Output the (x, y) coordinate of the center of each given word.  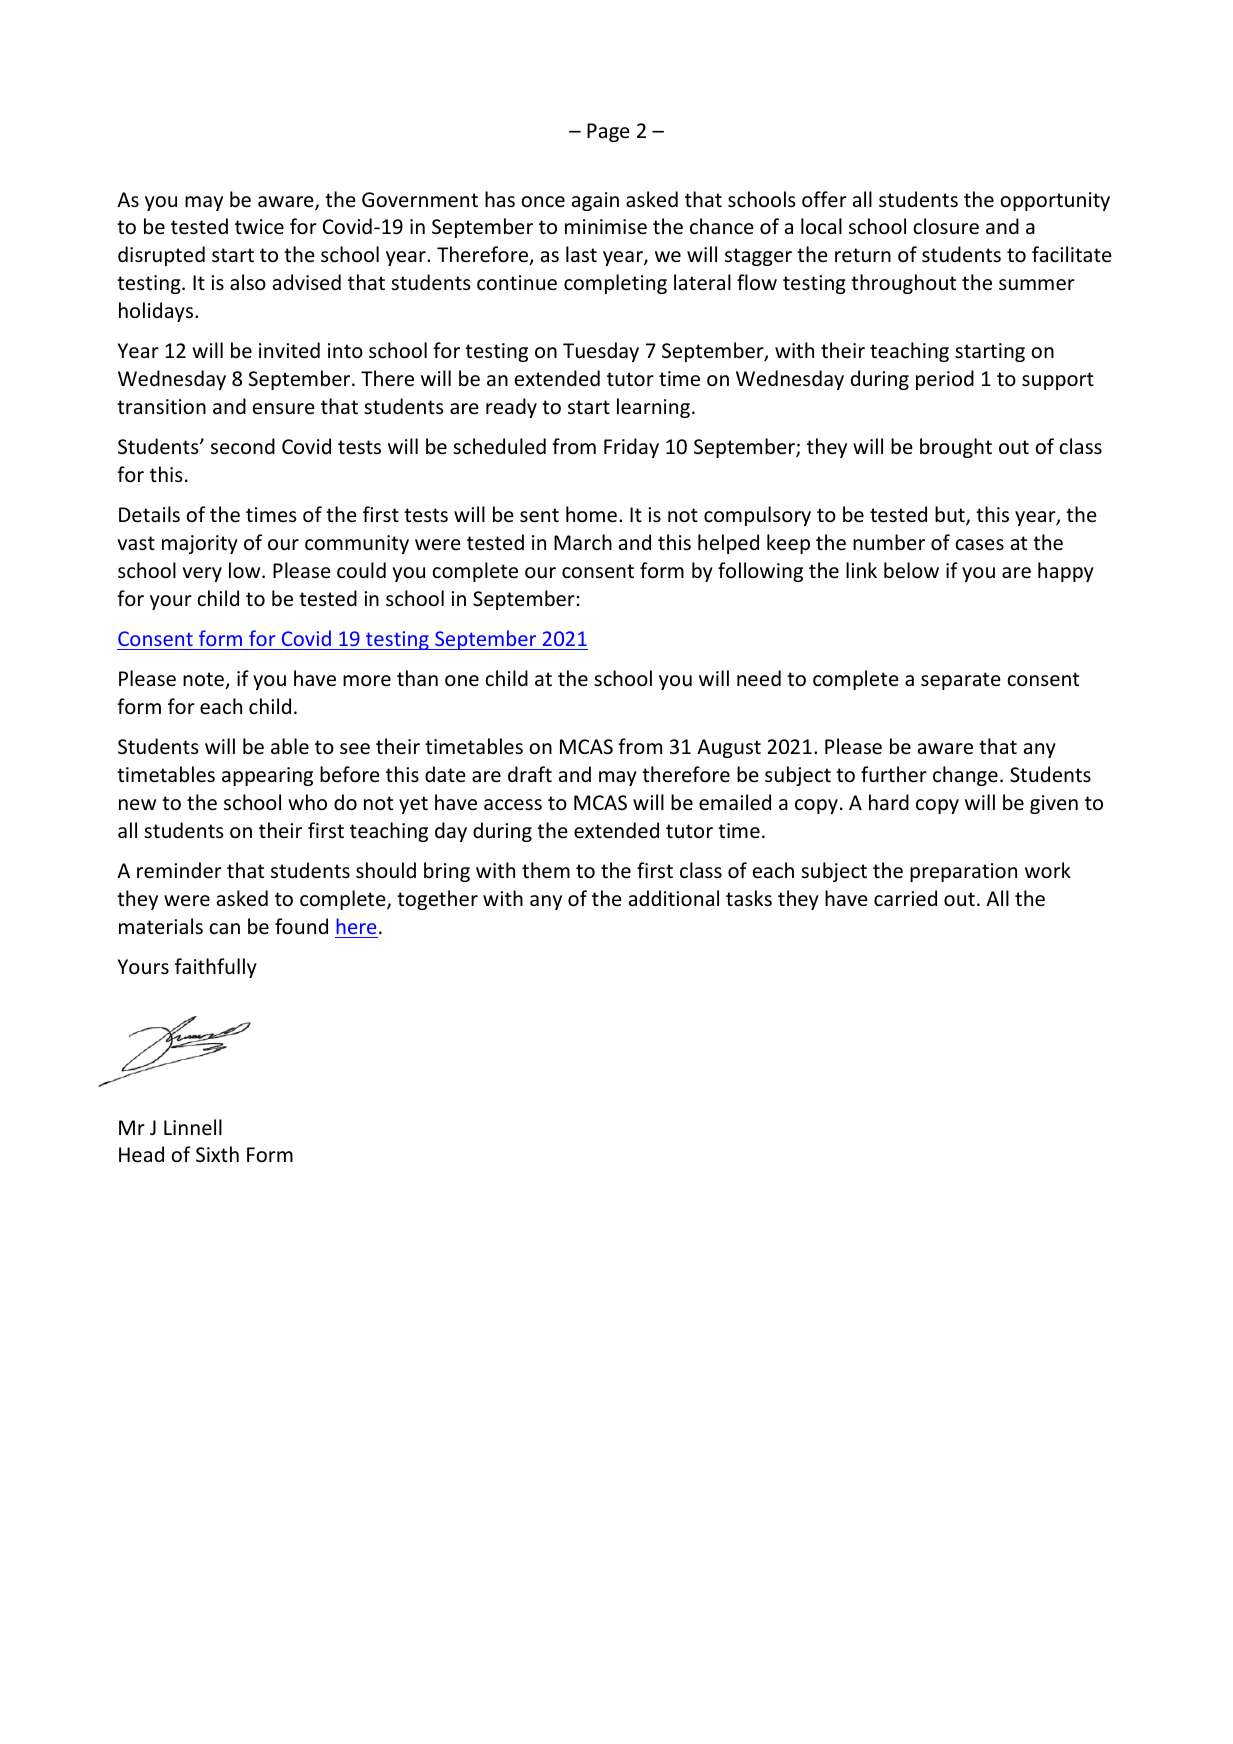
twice (259, 227)
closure (946, 226)
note (204, 680)
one (462, 681)
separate (961, 681)
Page (608, 132)
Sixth (217, 1154)
